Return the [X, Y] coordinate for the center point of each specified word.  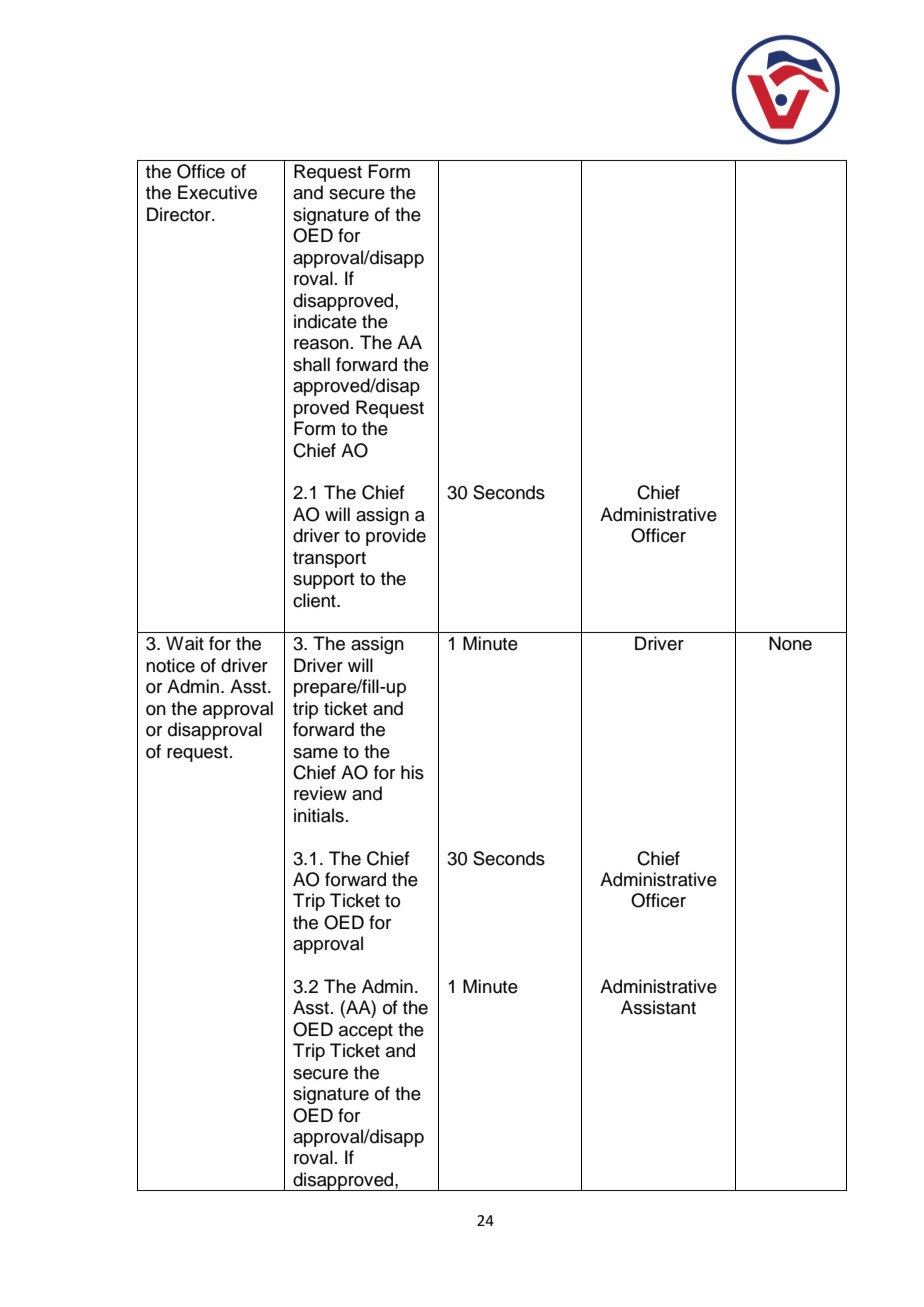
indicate [325, 321]
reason [321, 344]
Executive [217, 192]
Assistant [658, 1007]
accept [366, 1032]
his [412, 772]
